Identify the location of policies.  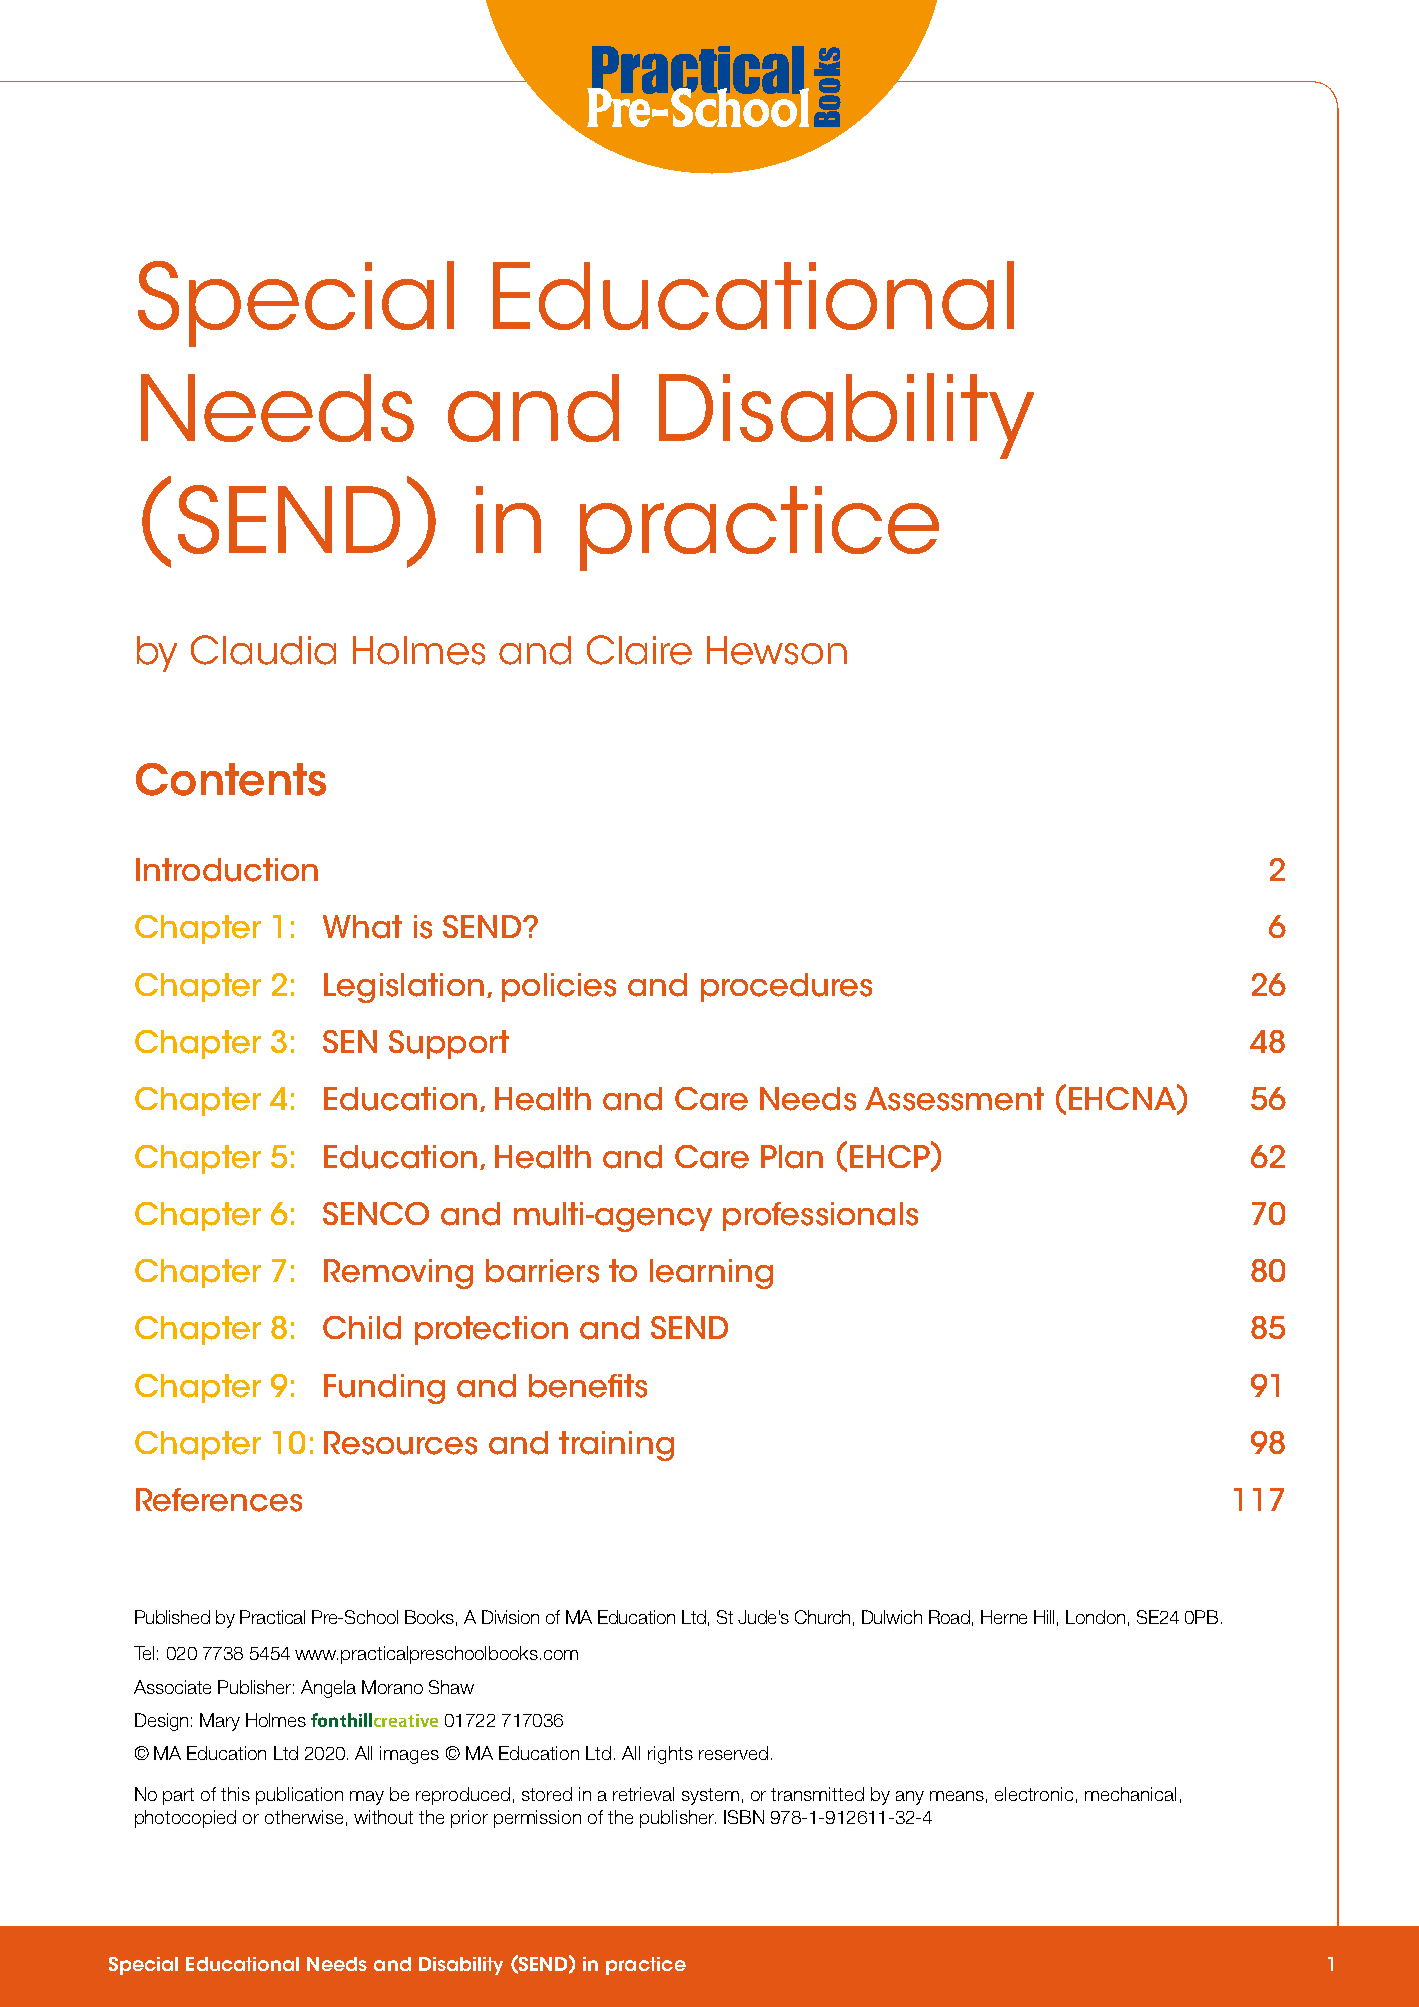
(559, 987).
